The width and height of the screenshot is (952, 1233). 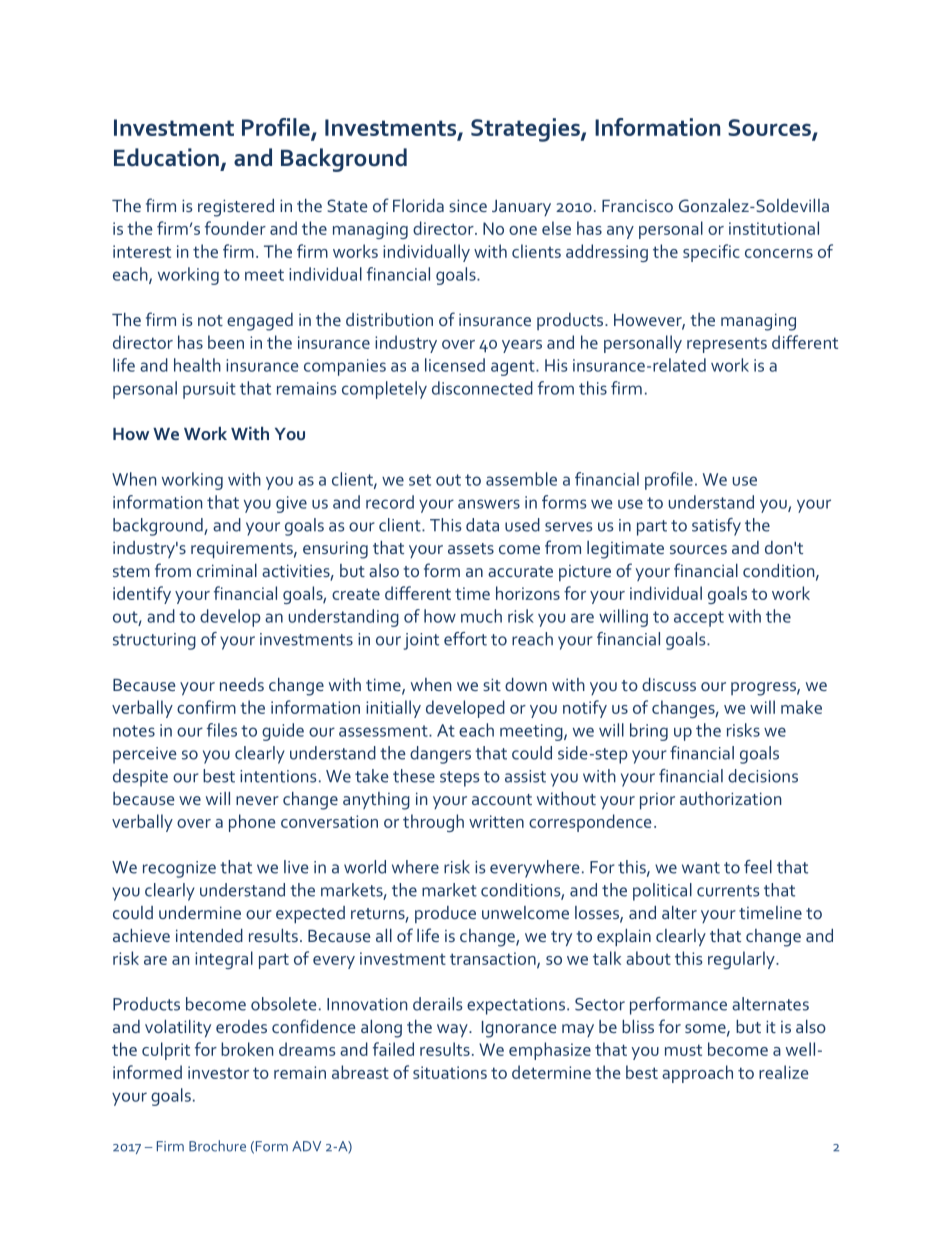 What do you see at coordinates (450, 1072) in the screenshot?
I see `situations` at bounding box center [450, 1072].
